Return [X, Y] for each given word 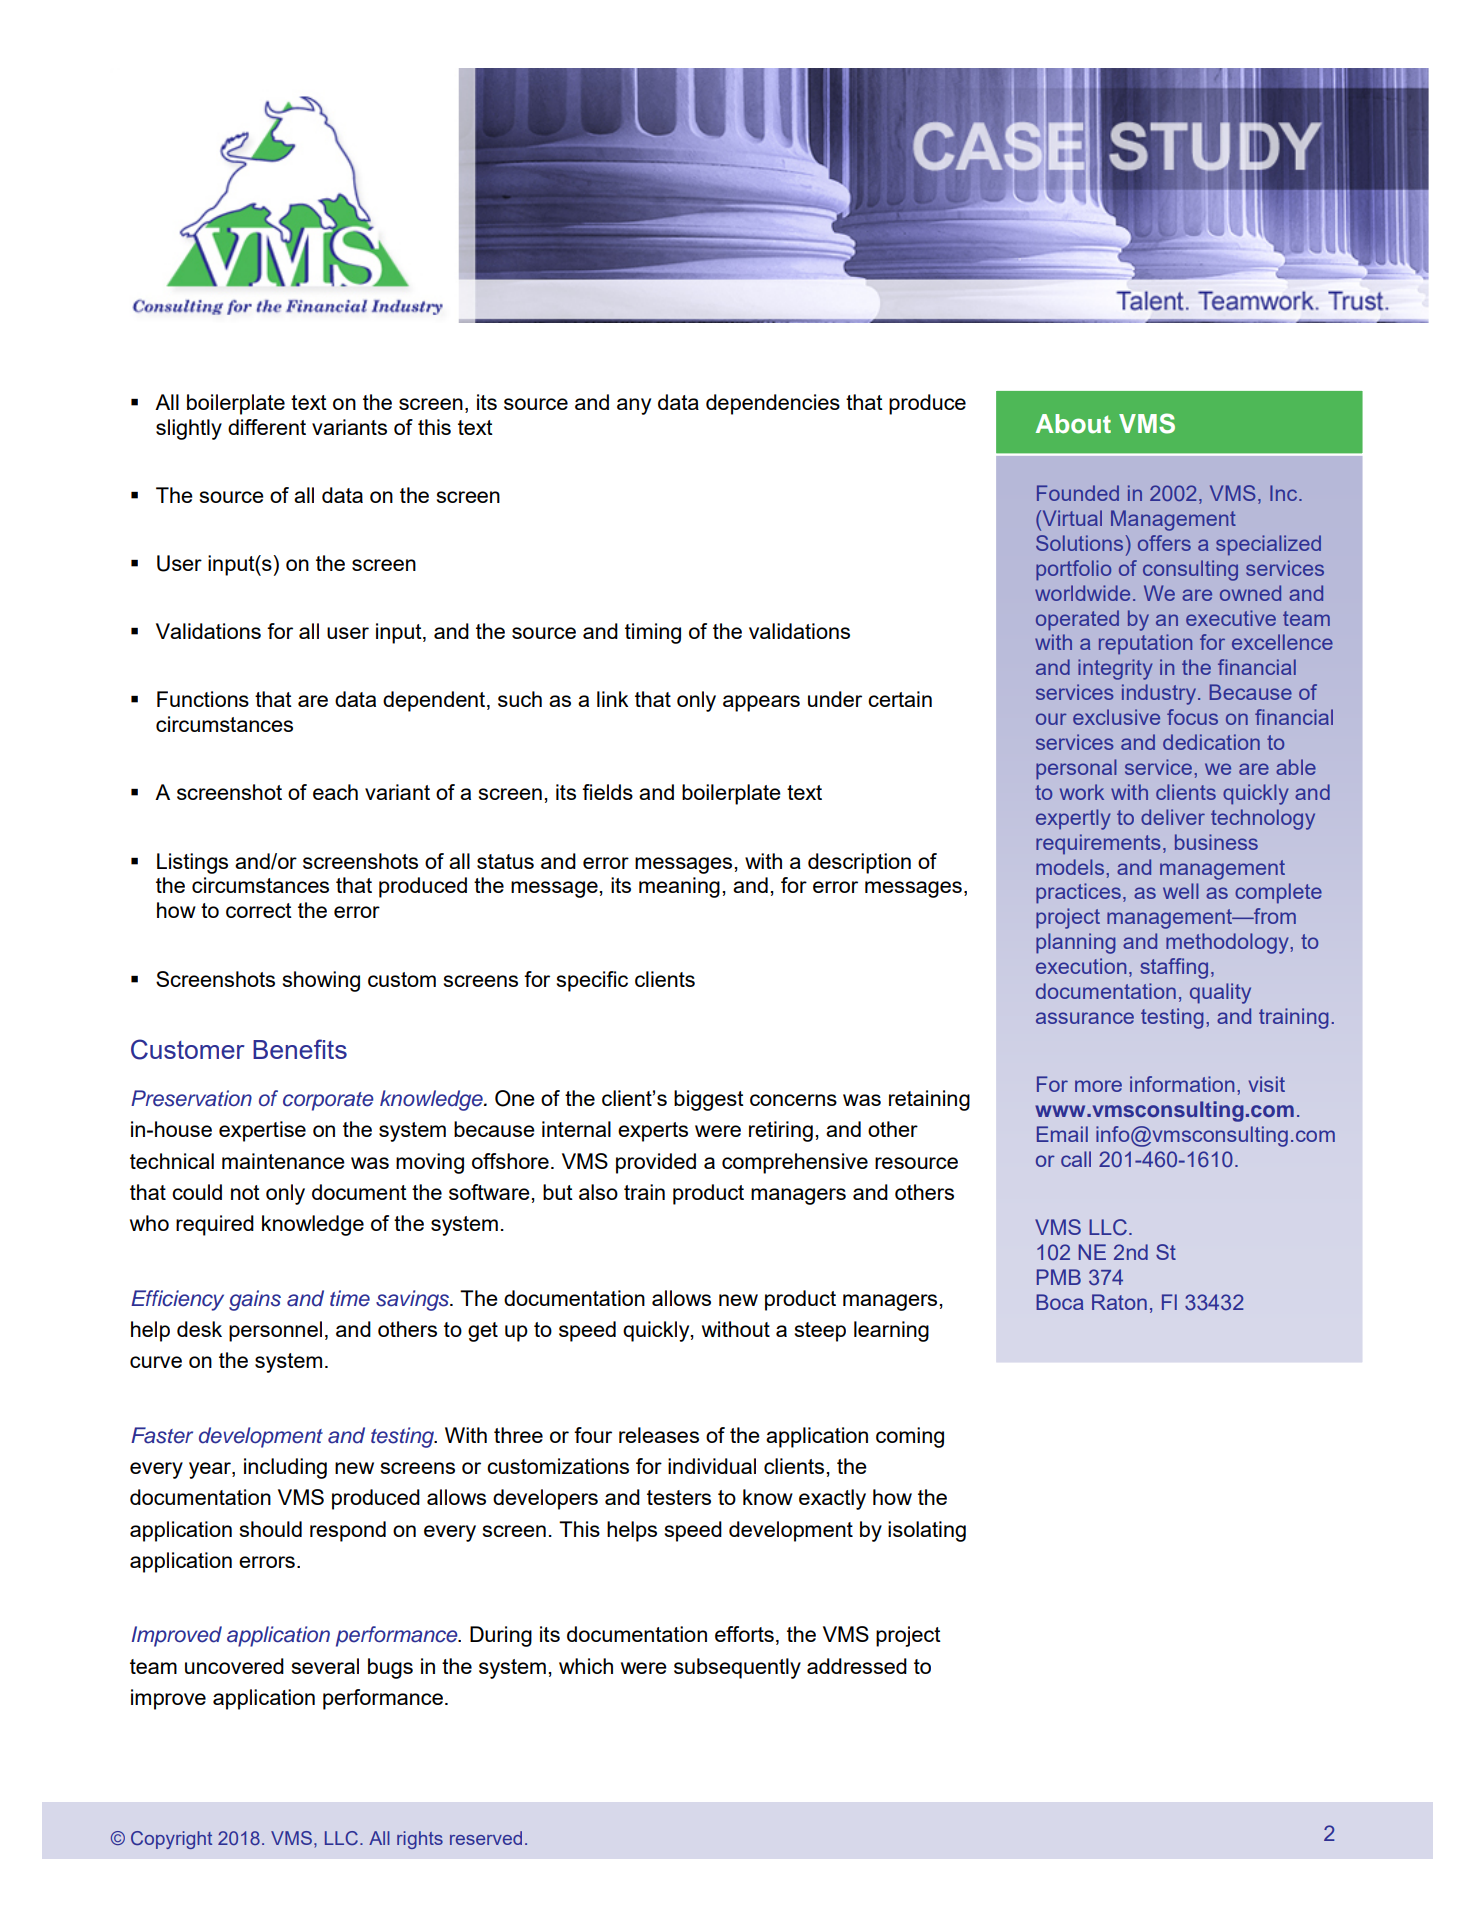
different [267, 427]
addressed [857, 1666]
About [1073, 424]
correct [259, 910]
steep [820, 1332]
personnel [275, 1331]
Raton [1119, 1302]
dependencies [773, 404]
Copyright [171, 1840]
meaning [679, 887]
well [1181, 891]
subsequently [737, 1668]
